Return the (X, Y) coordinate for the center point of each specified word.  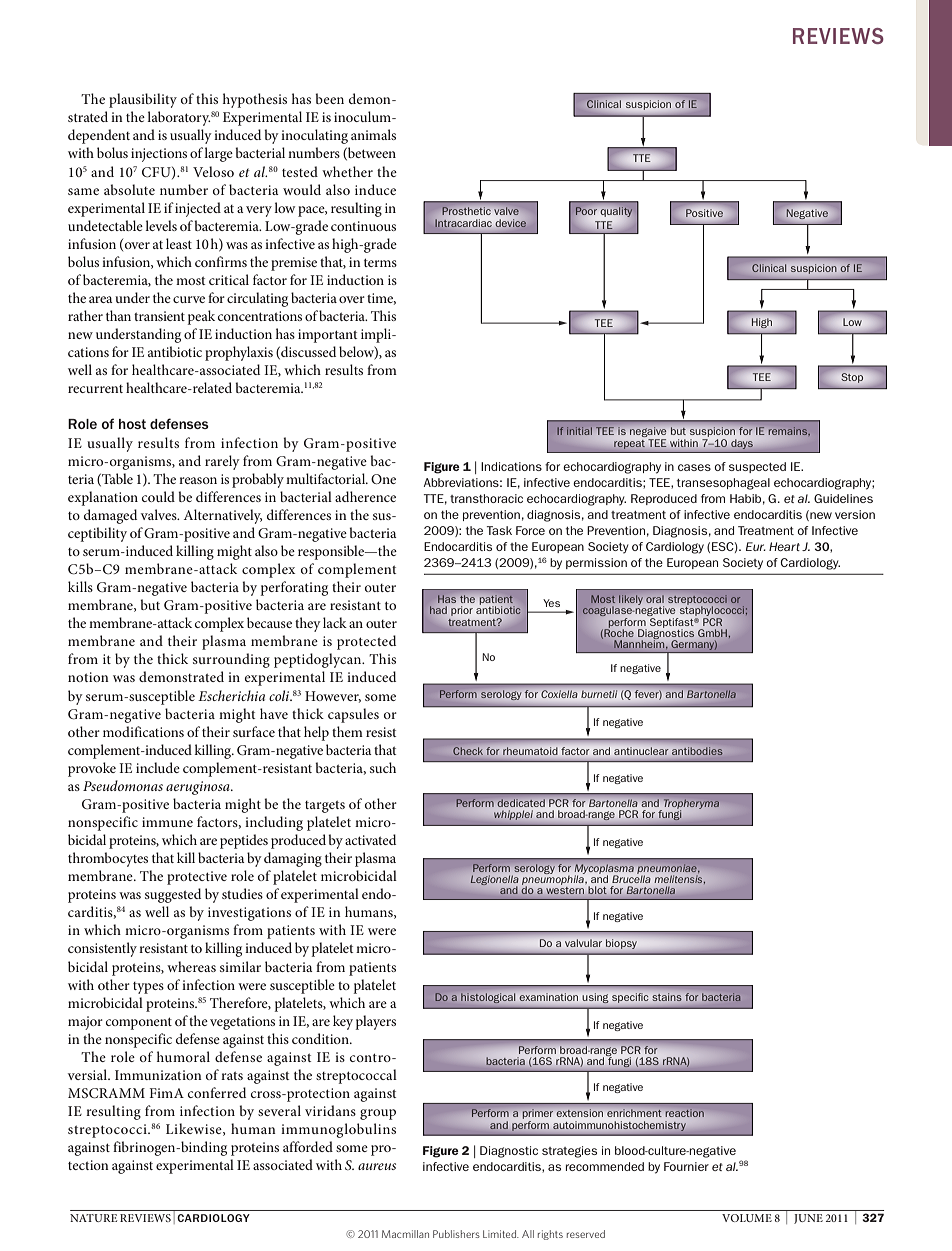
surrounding (231, 660)
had (438, 610)
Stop (852, 378)
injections (159, 155)
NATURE (93, 1218)
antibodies (696, 751)
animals (373, 134)
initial (579, 431)
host (132, 424)
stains (667, 997)
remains (789, 431)
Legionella (494, 881)
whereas (191, 966)
